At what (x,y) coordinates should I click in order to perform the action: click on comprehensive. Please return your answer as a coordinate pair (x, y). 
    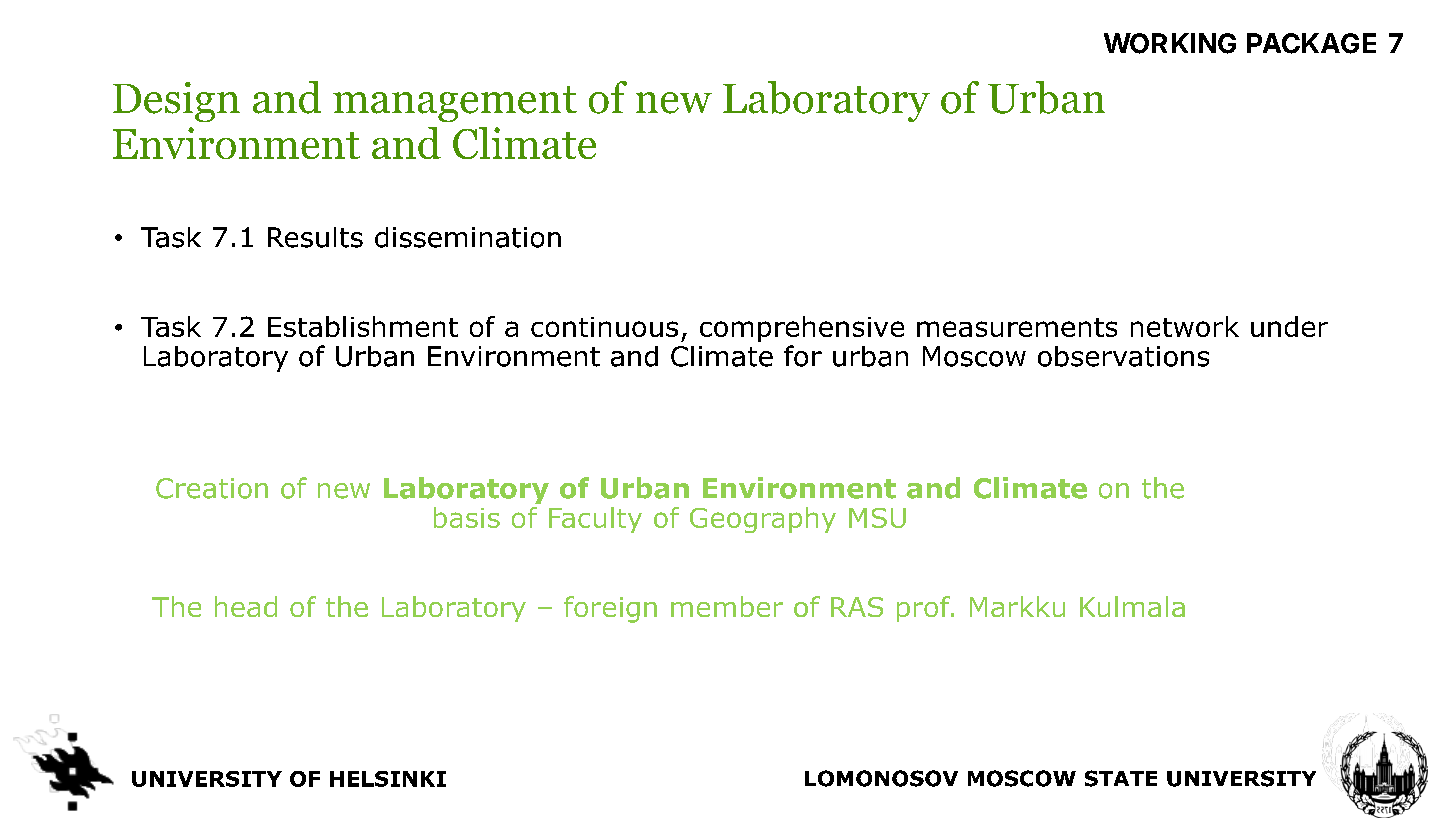
    Looking at the image, I should click on (802, 329).
